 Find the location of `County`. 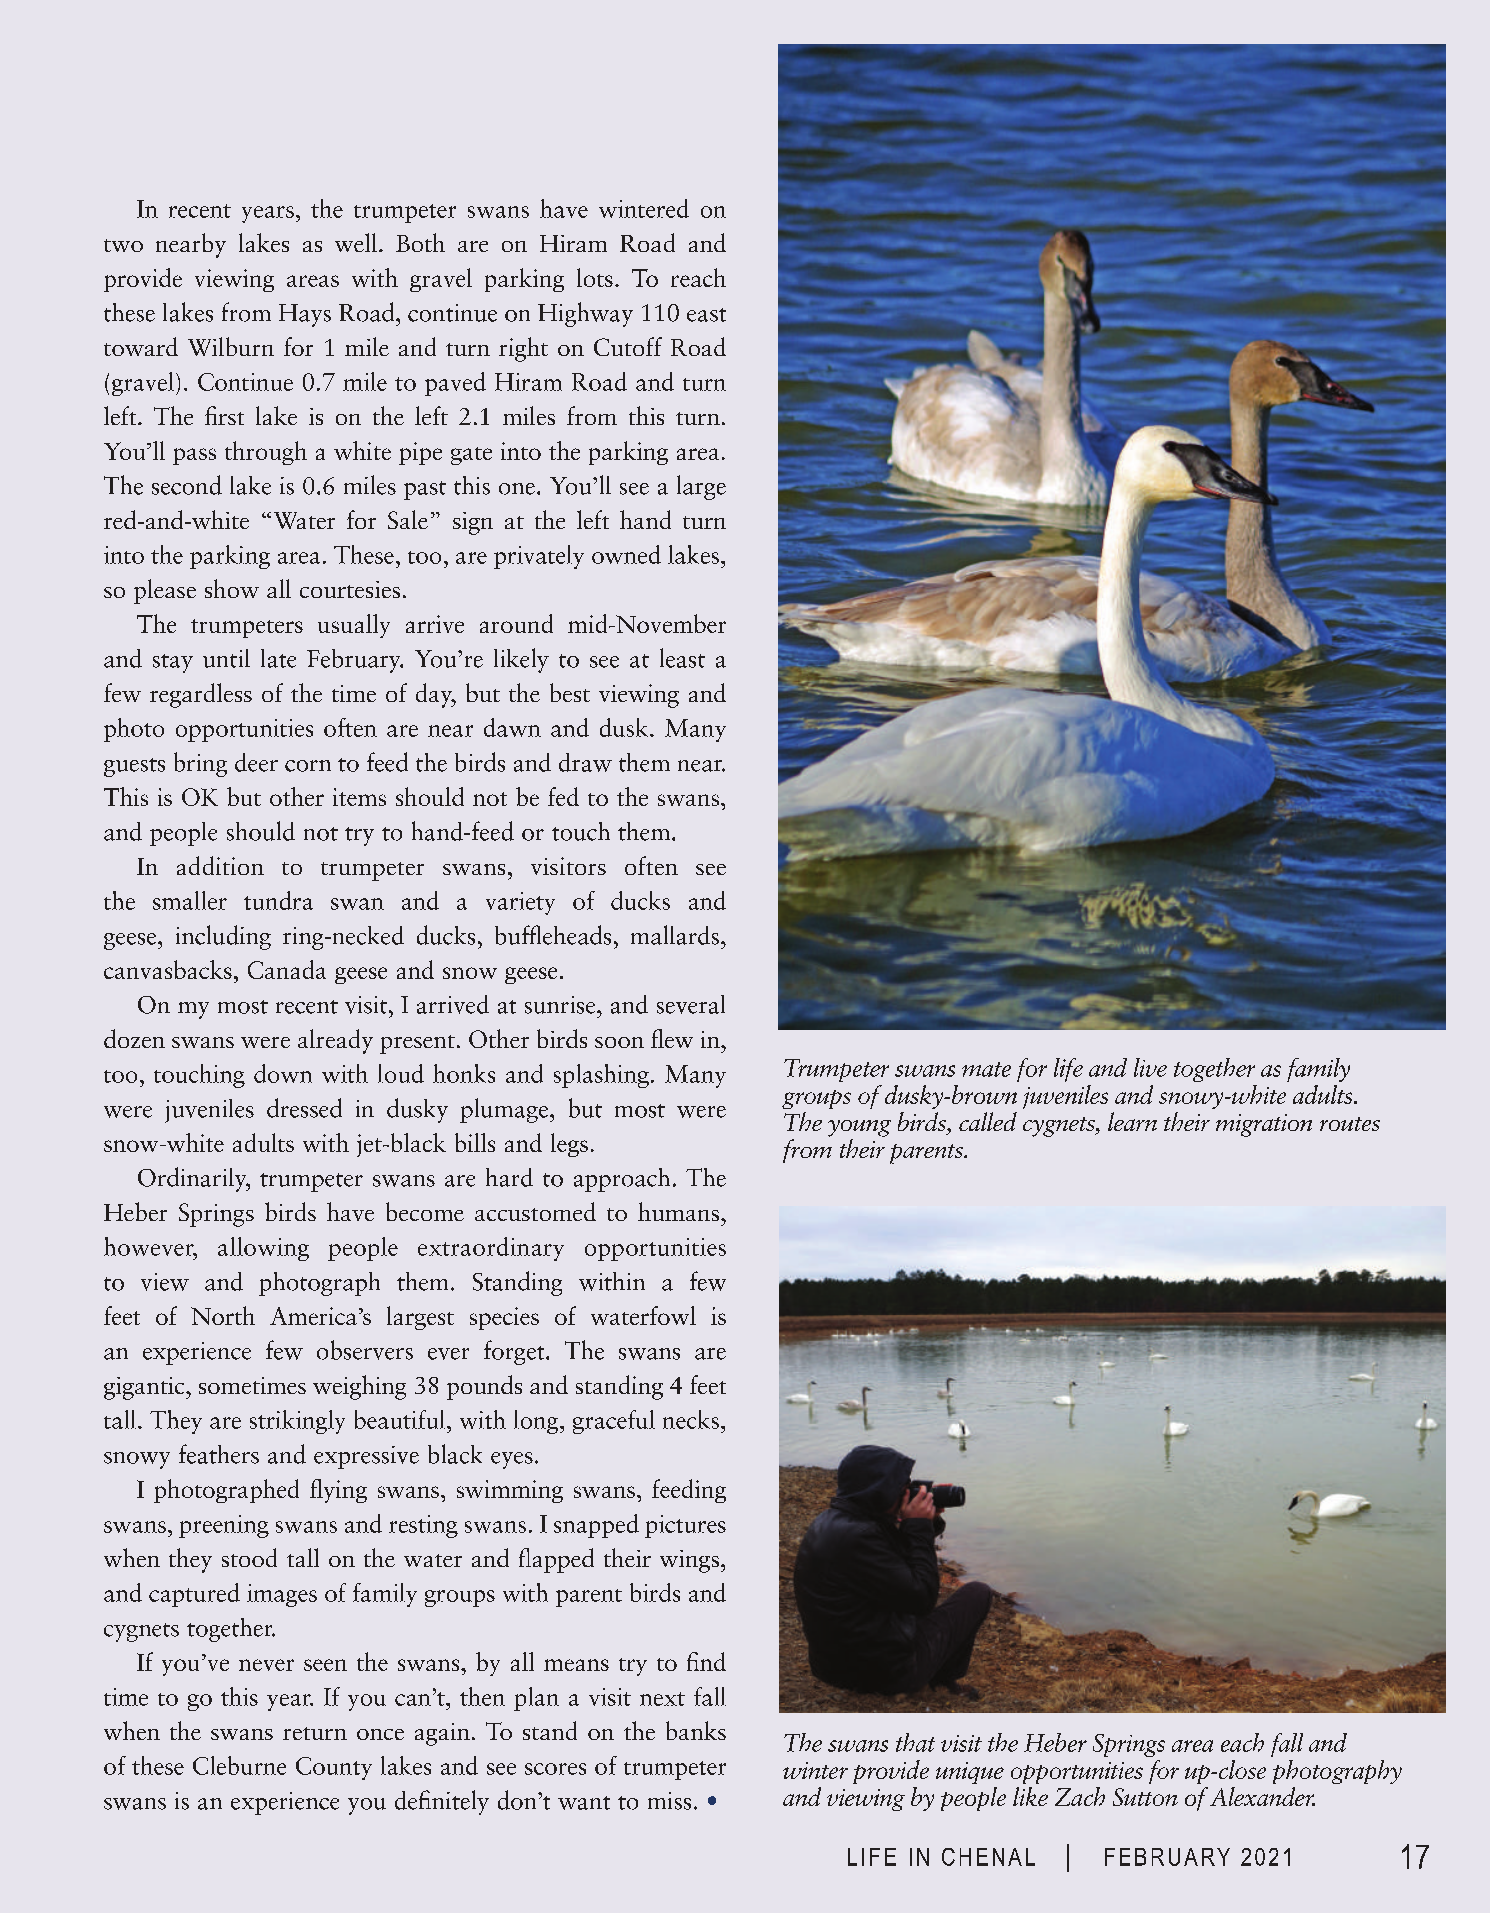

County is located at coordinates (334, 1768).
